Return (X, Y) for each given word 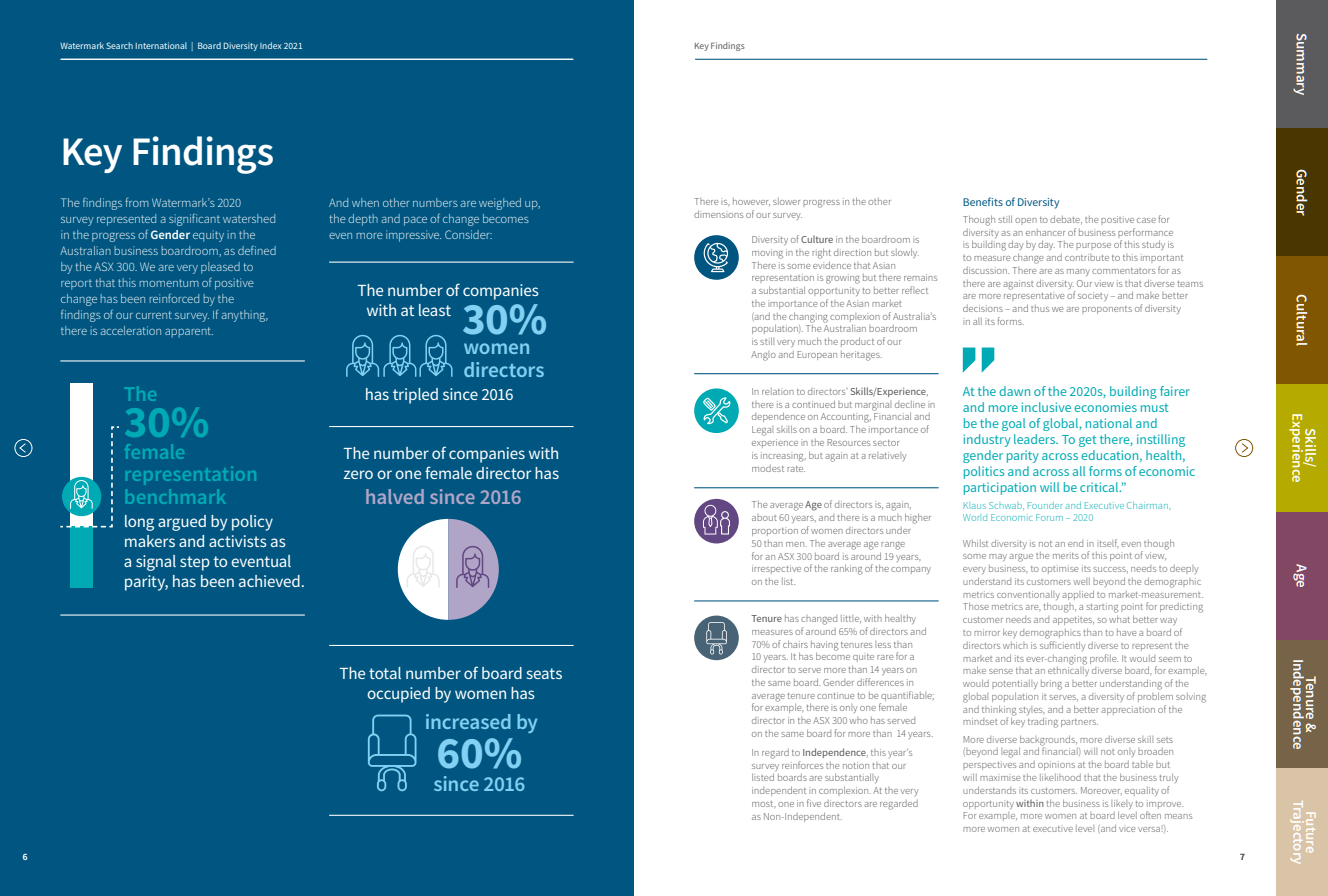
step (195, 563)
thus (1040, 308)
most (764, 804)
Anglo (763, 356)
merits (1066, 555)
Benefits (983, 201)
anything (244, 316)
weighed (500, 204)
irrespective (776, 569)
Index (270, 45)
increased (468, 721)
